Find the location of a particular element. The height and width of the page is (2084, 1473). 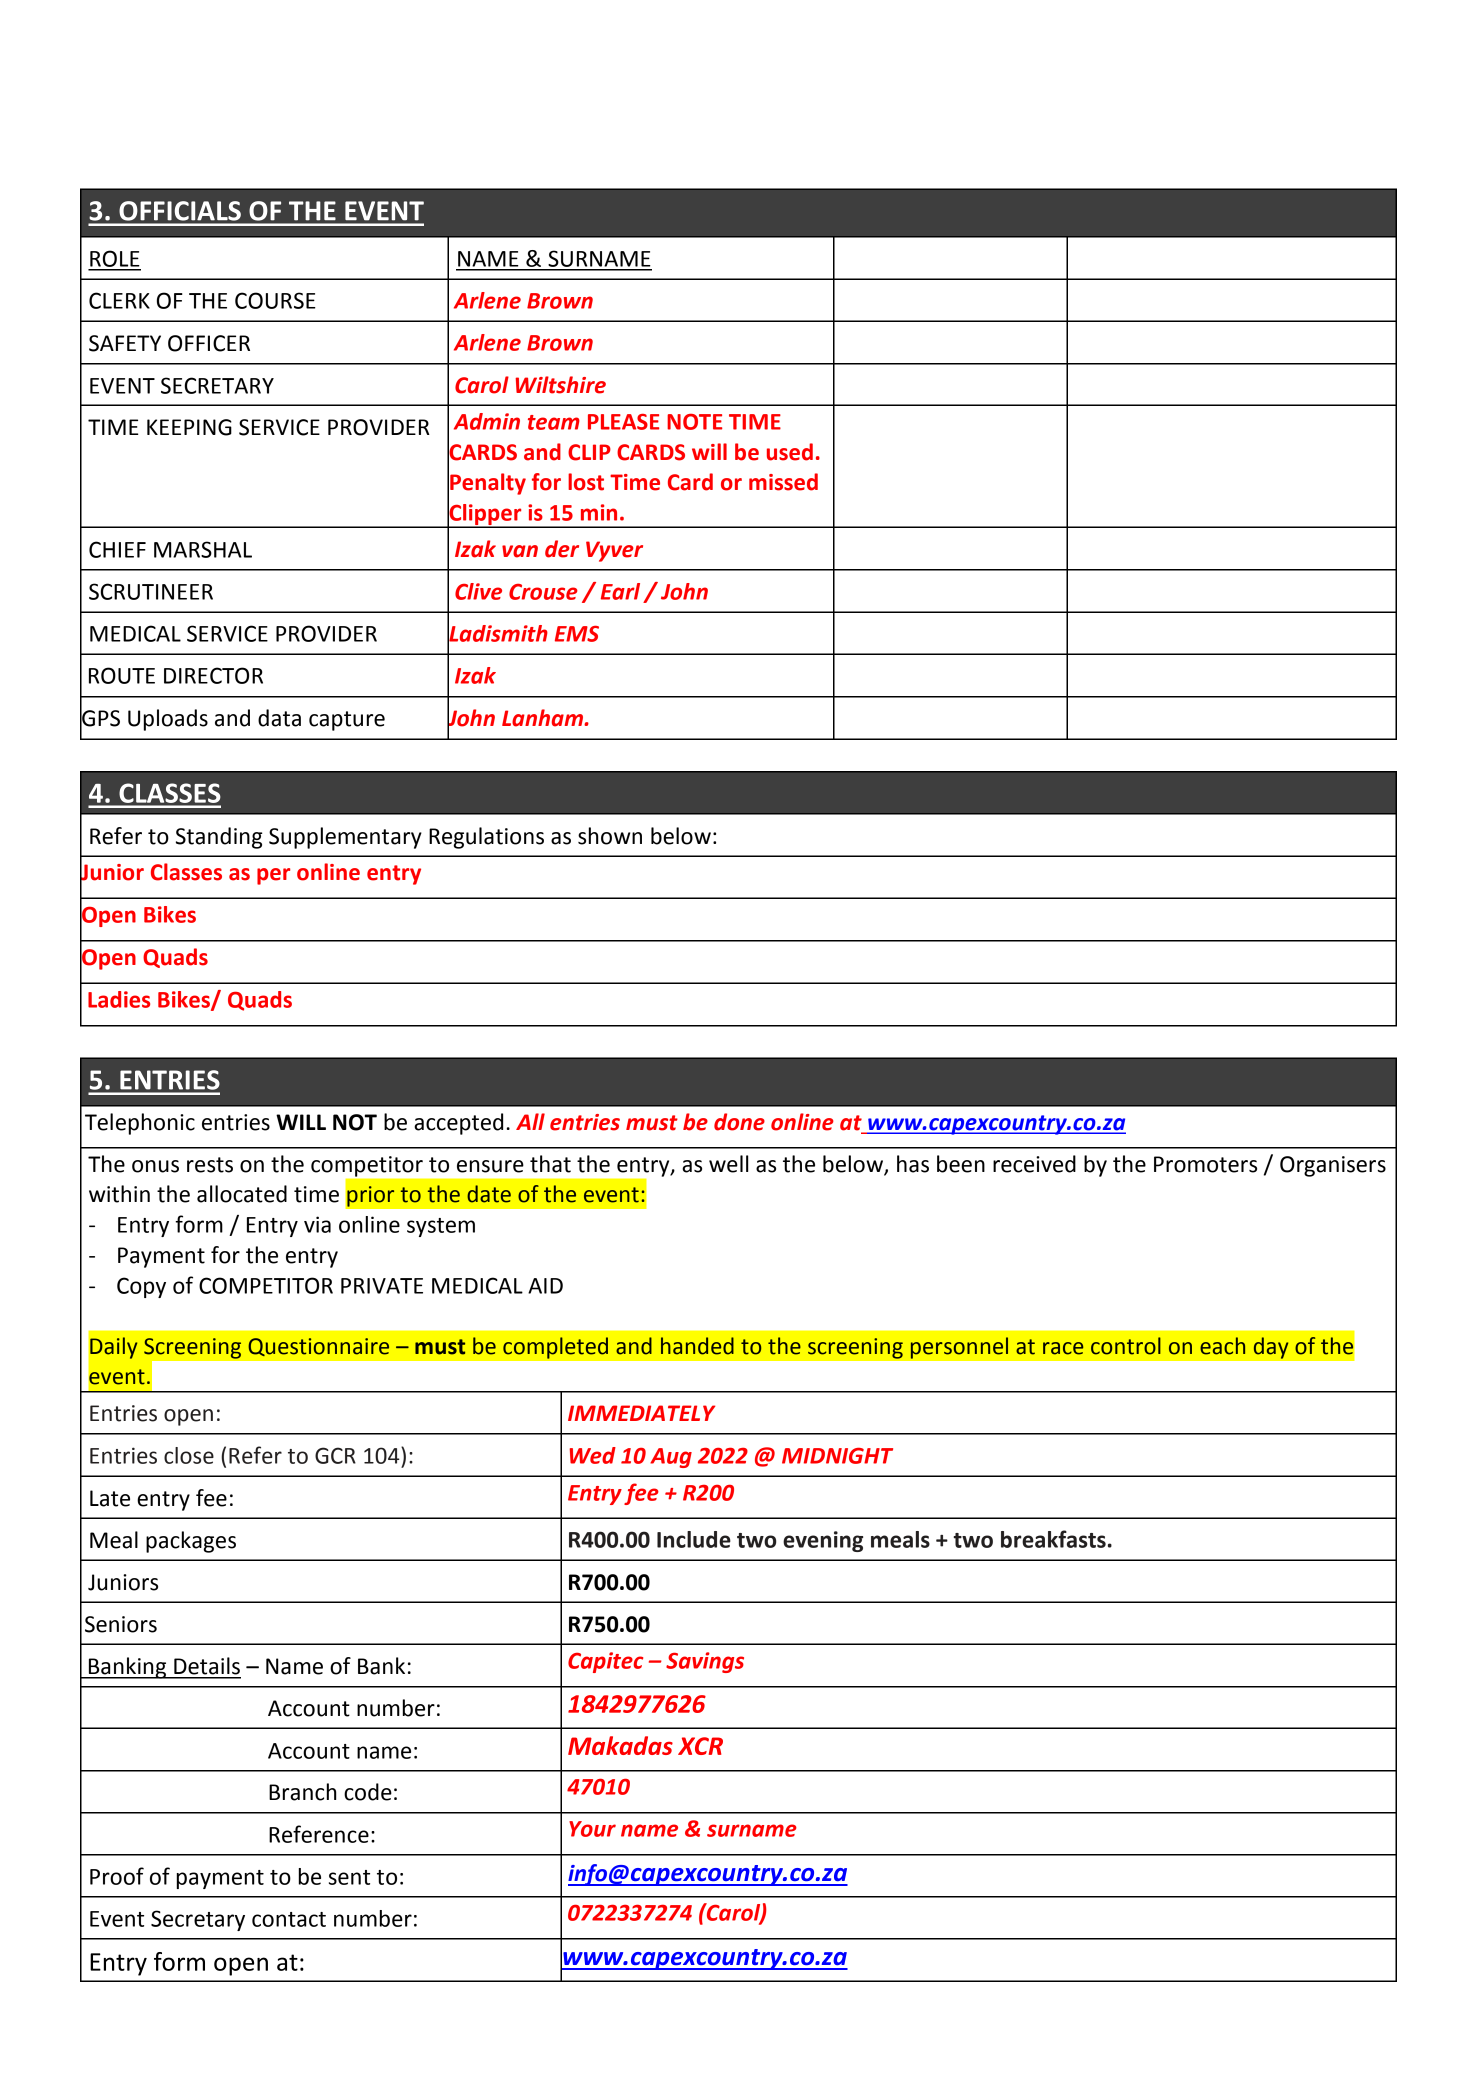

used is located at coordinates (790, 452).
